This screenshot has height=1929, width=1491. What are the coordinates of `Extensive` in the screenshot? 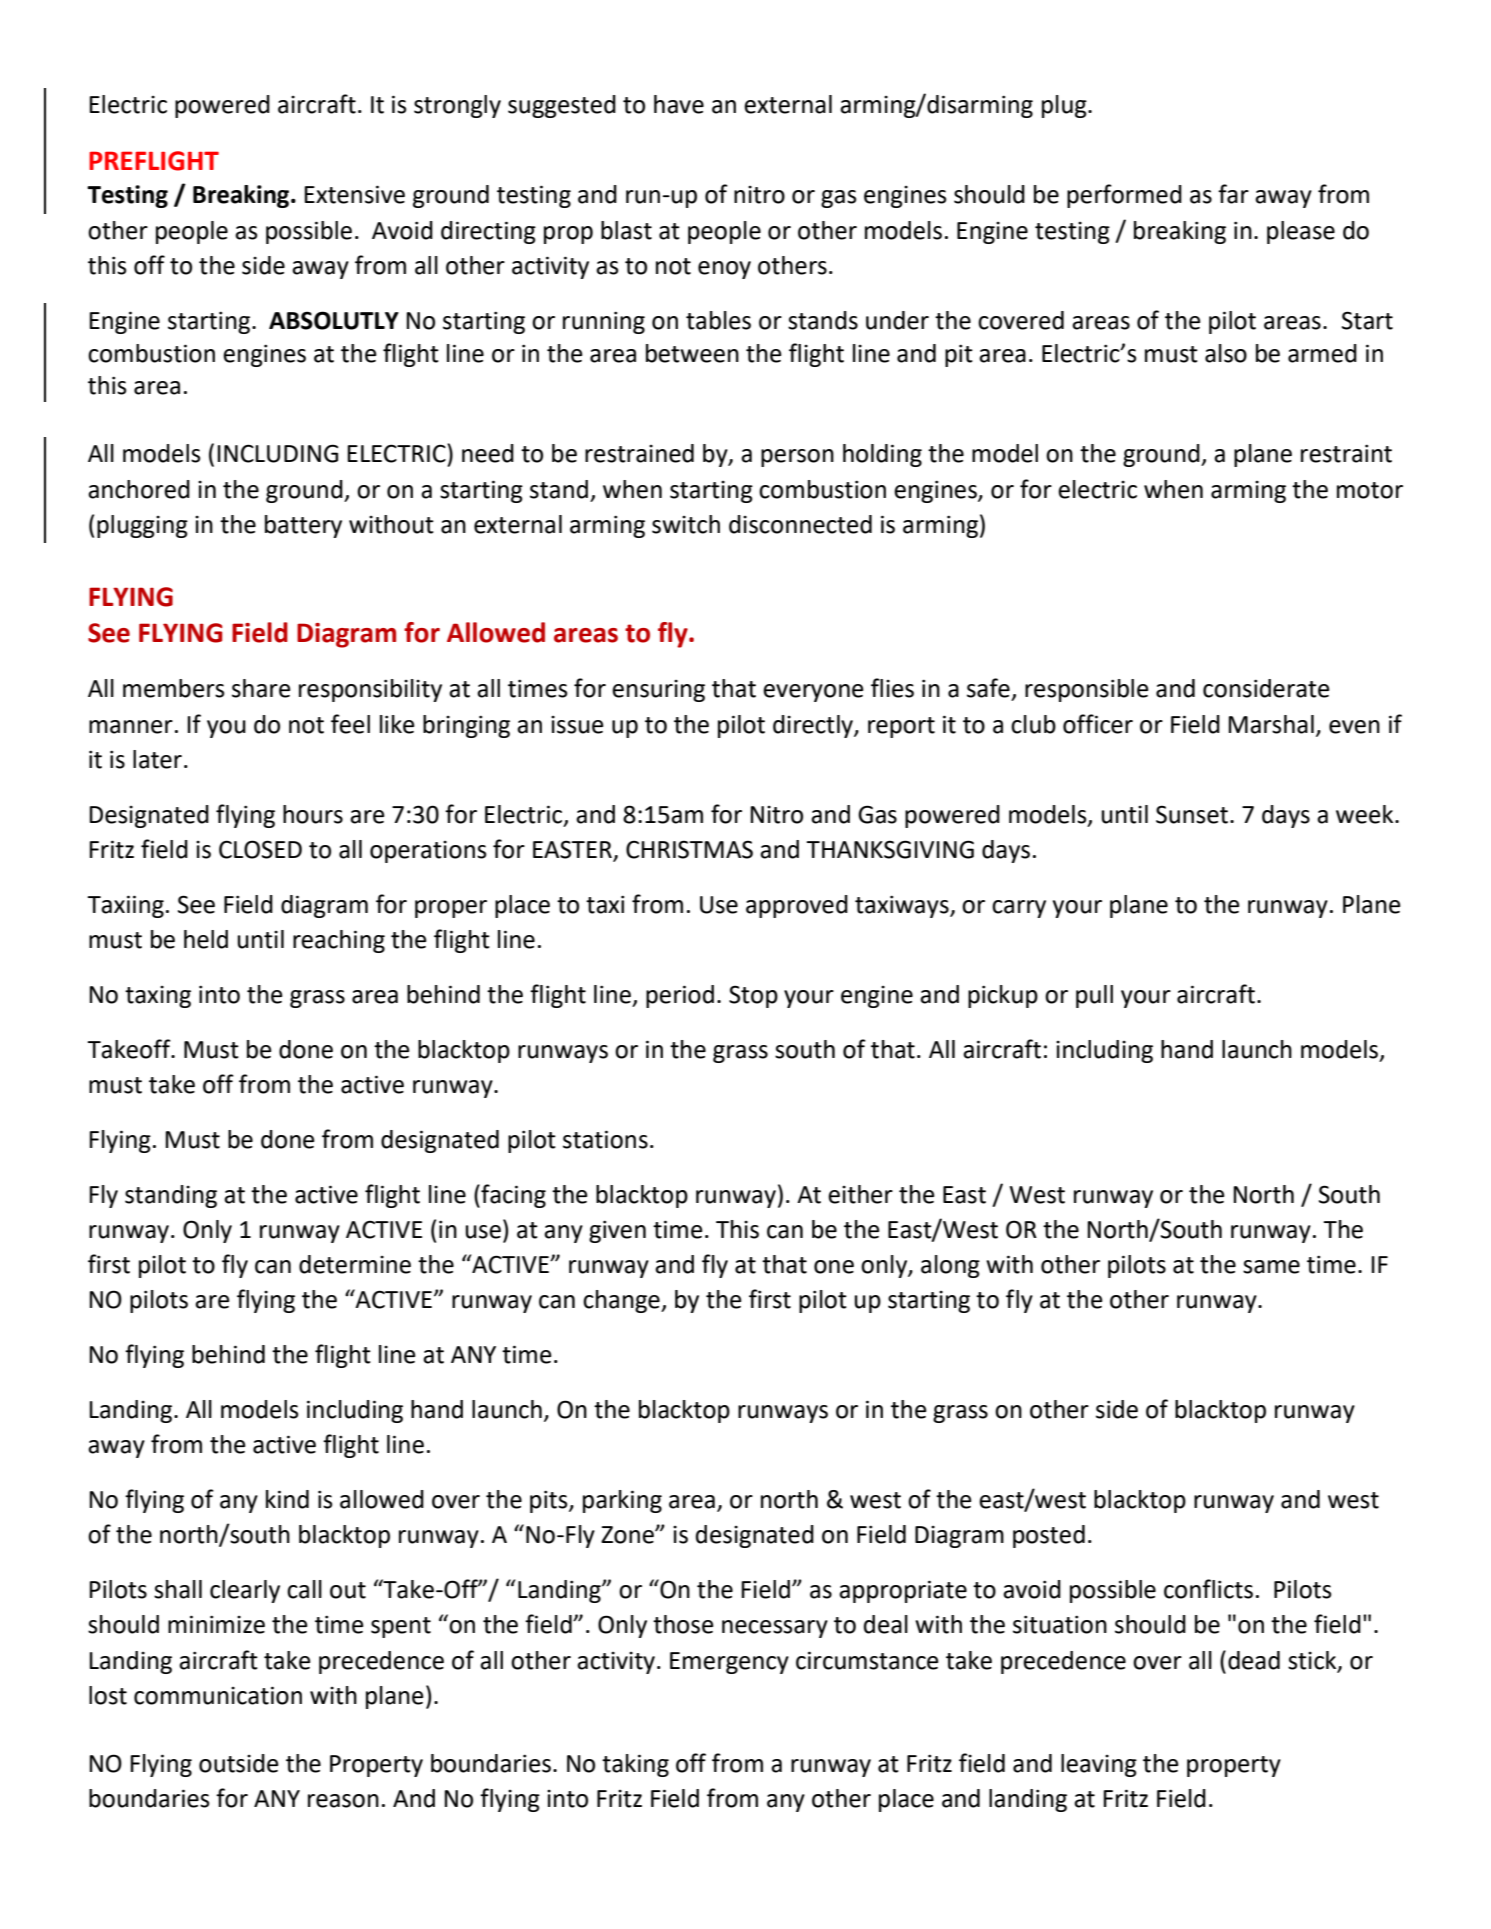 It's located at (354, 194).
